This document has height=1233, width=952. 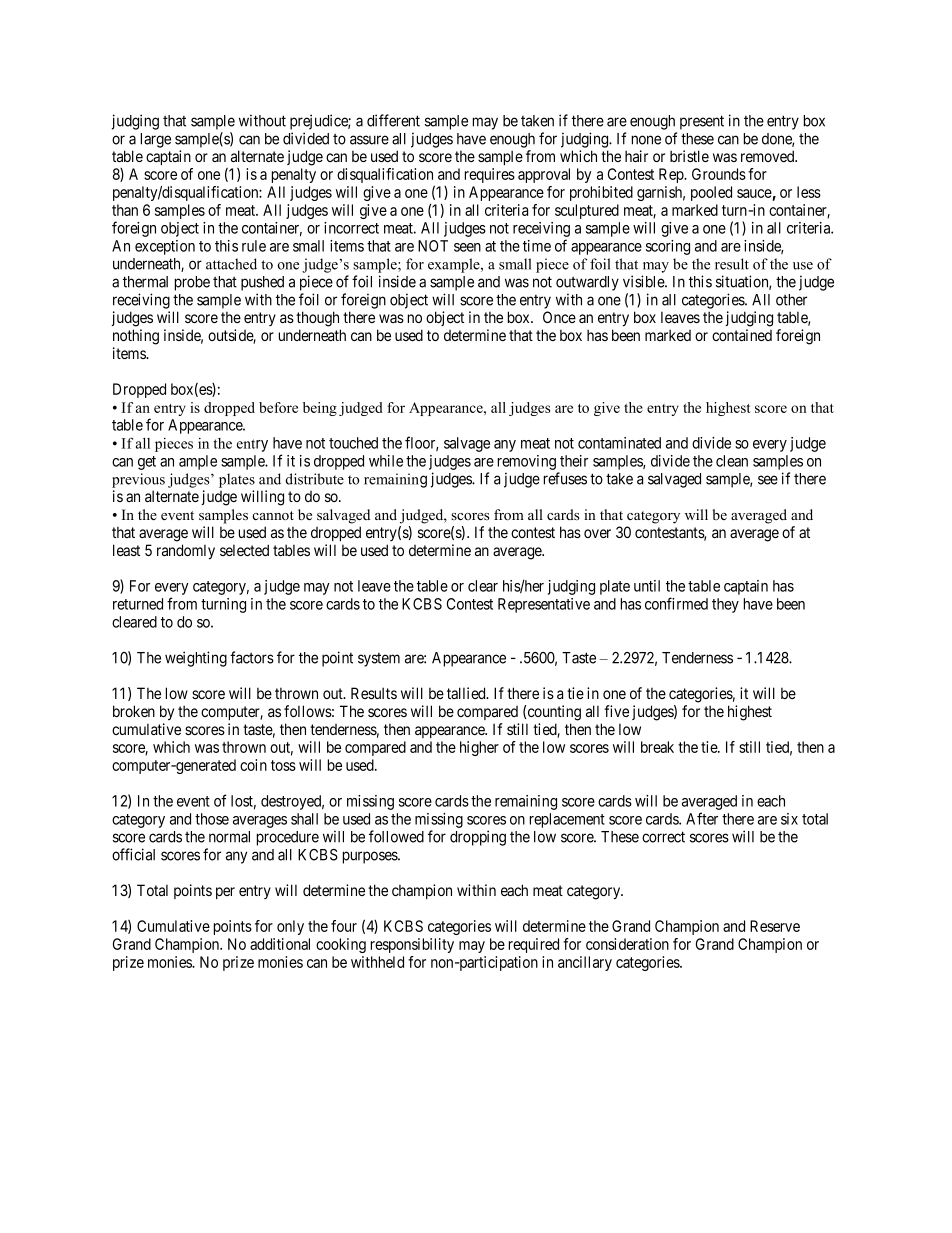 I want to click on additional, so click(x=280, y=944).
